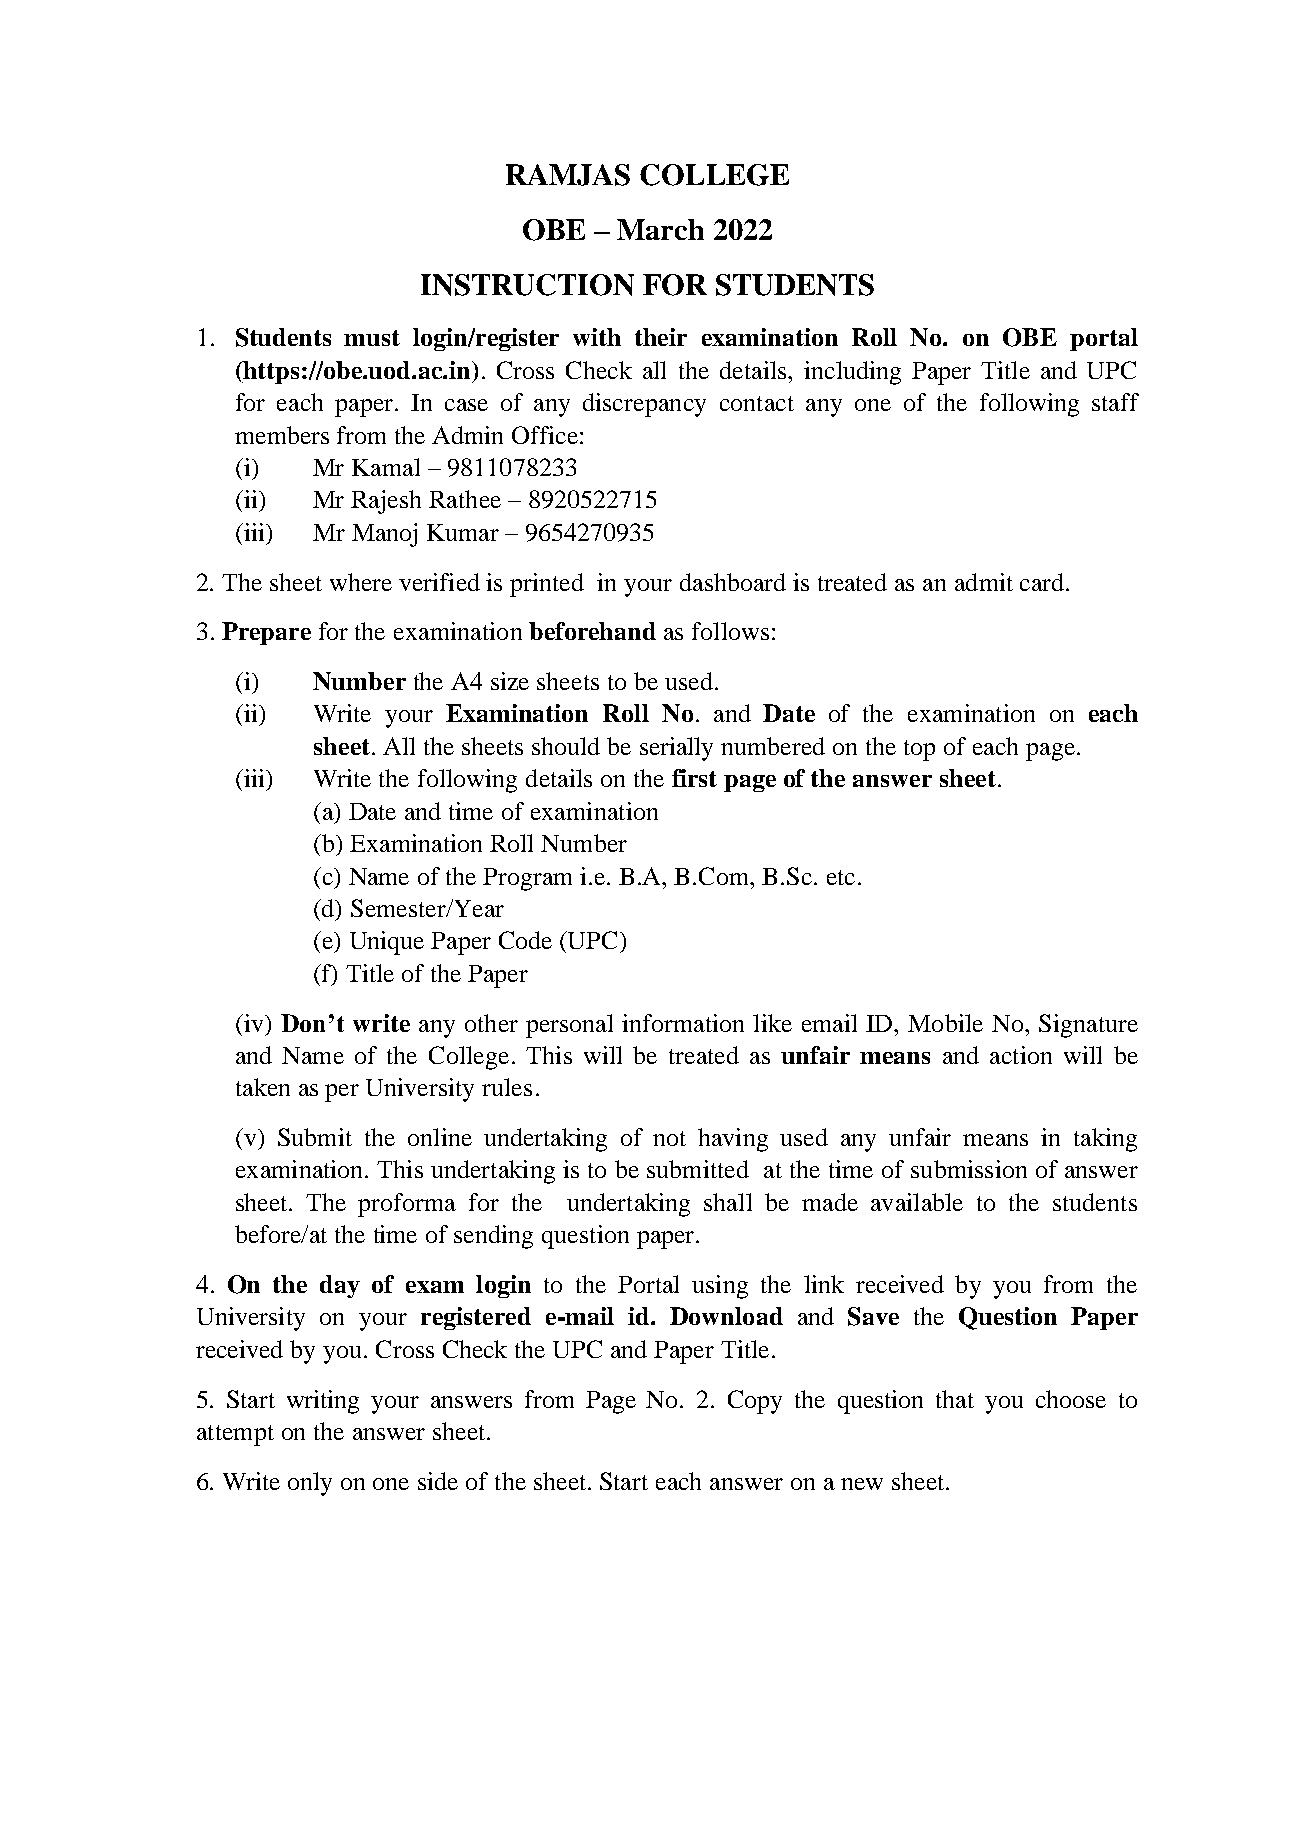  What do you see at coordinates (310, 1484) in the screenshot?
I see `only` at bounding box center [310, 1484].
